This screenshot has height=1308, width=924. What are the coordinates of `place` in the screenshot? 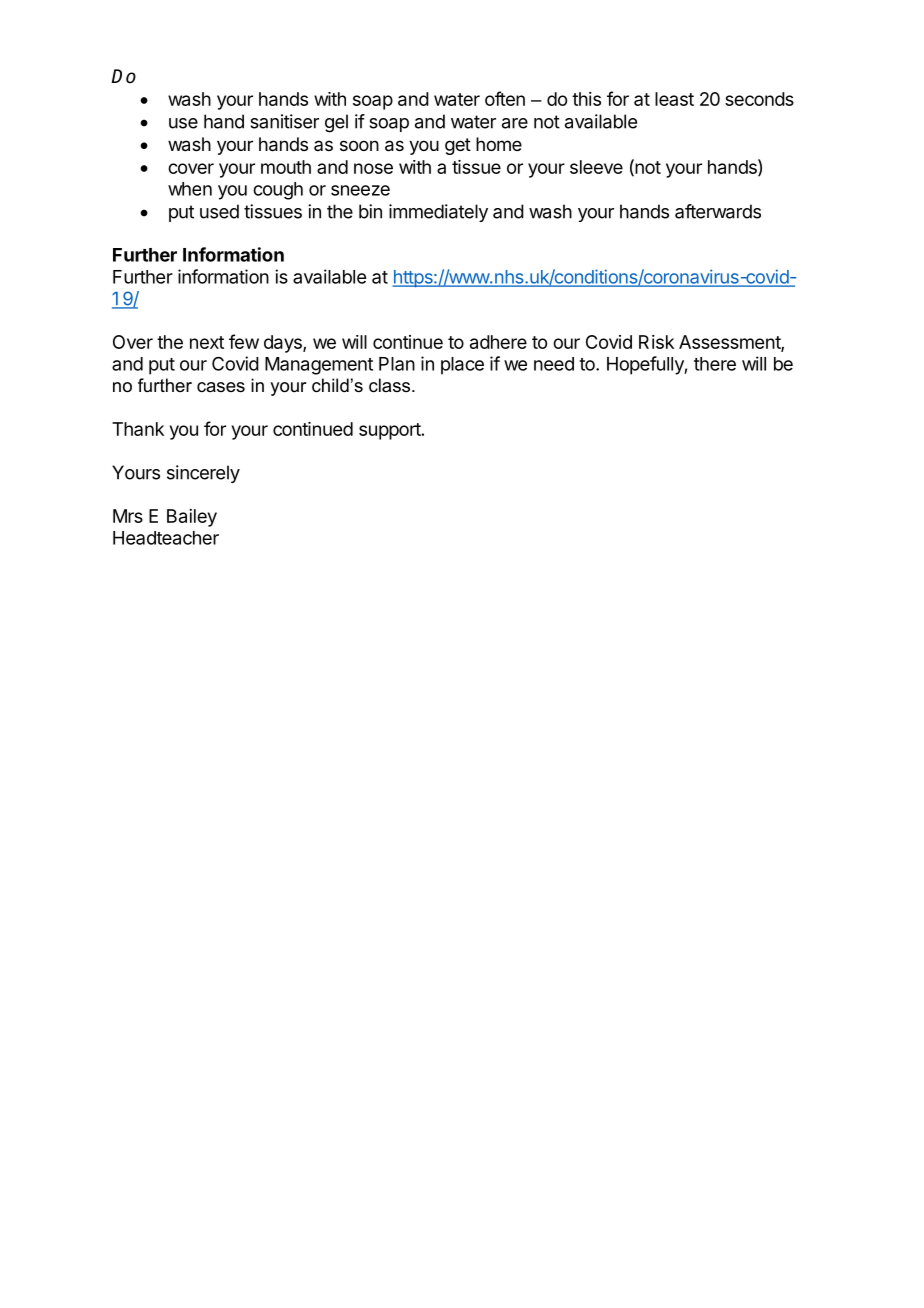 It's located at (462, 366).
